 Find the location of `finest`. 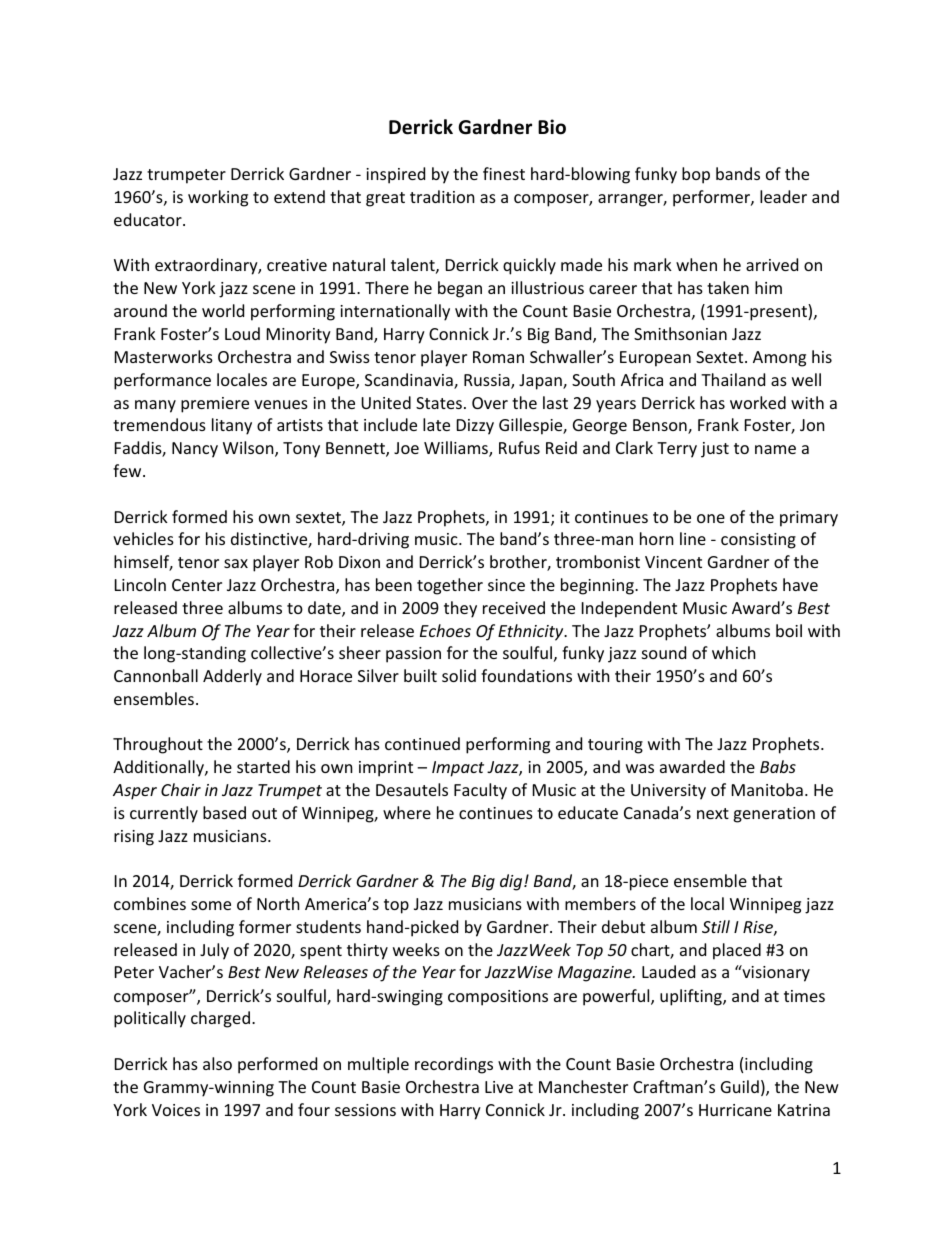

finest is located at coordinates (504, 173).
